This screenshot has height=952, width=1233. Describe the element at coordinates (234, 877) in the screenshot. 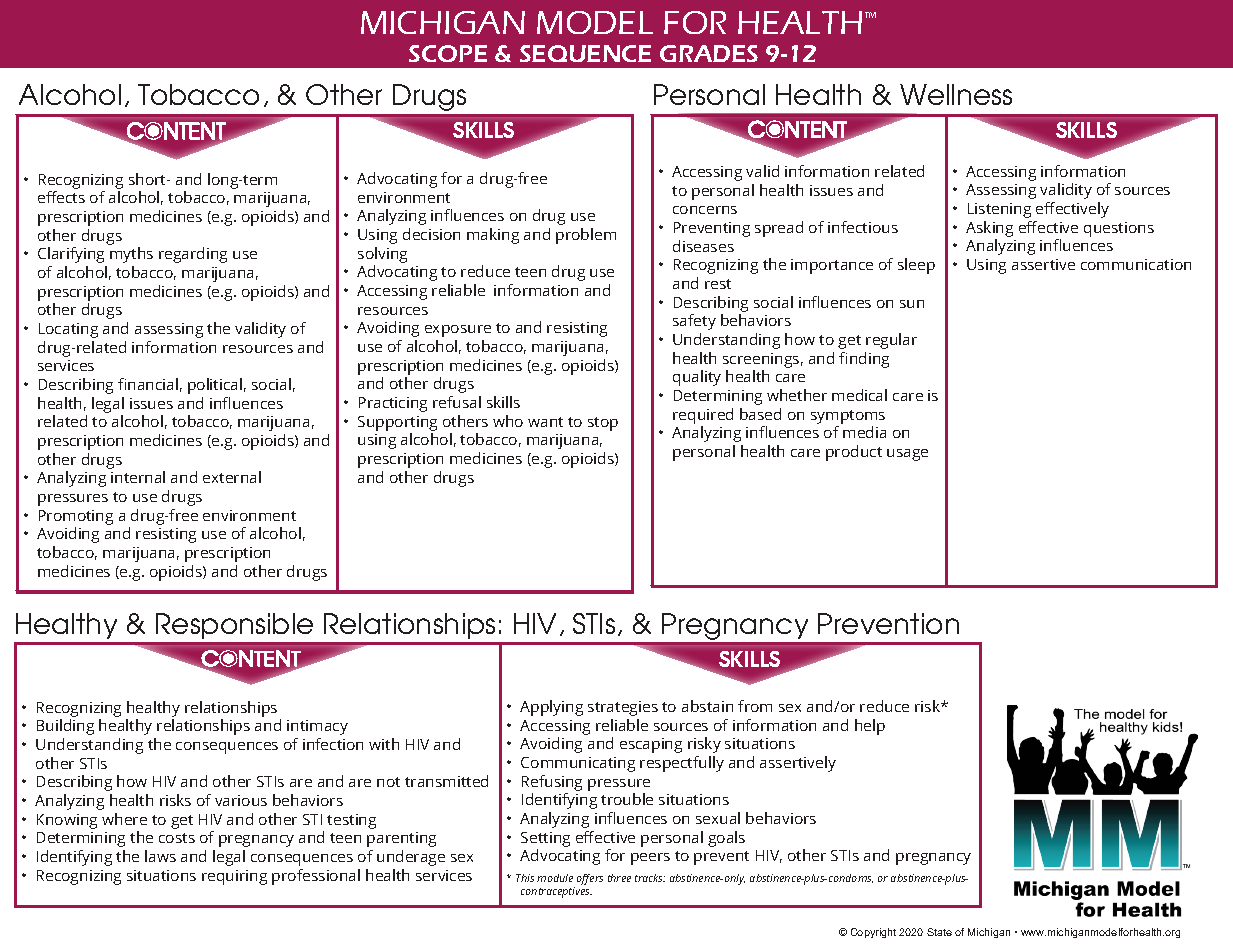

I see `requiring` at that location.
